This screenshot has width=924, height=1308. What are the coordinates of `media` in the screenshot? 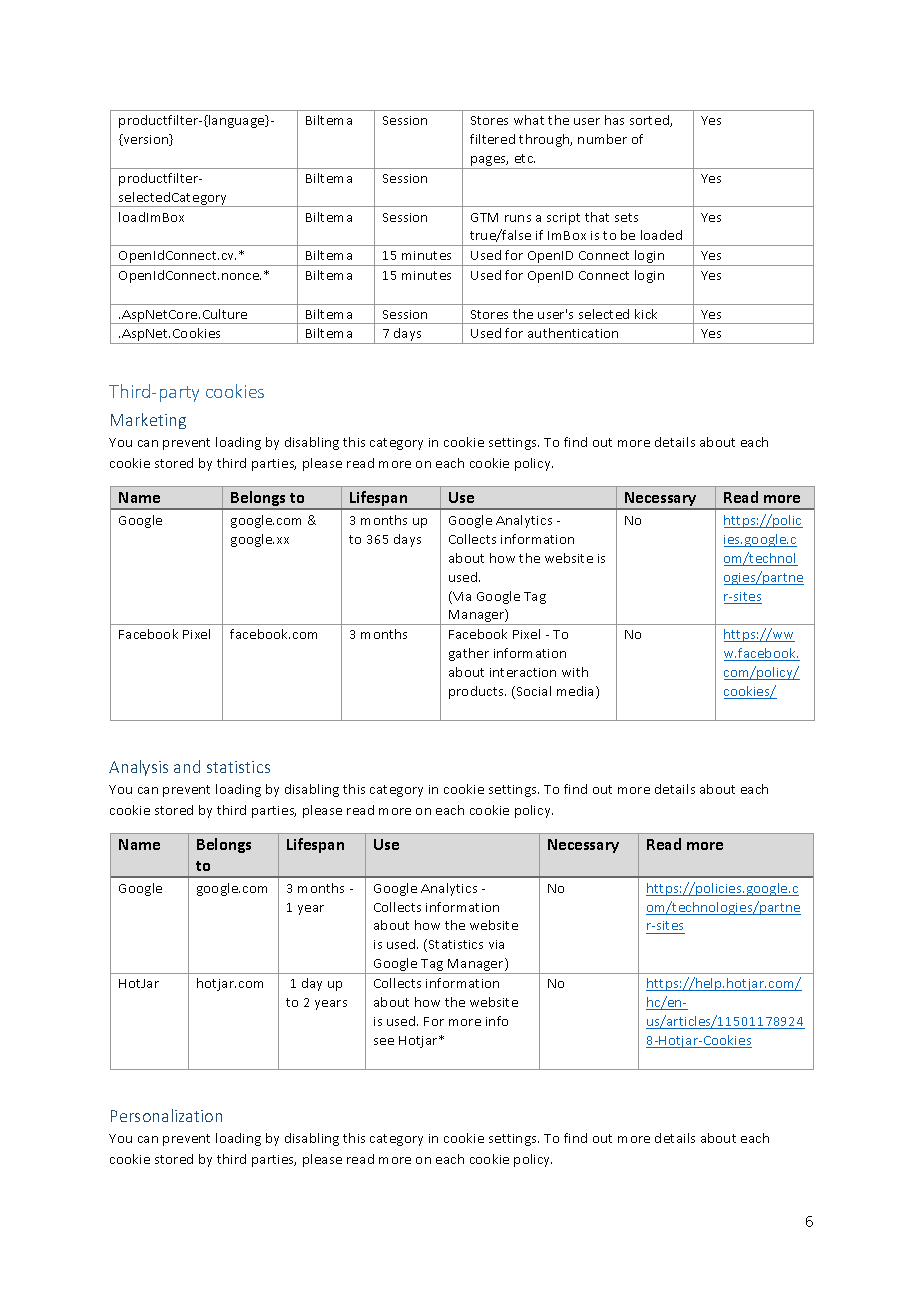 It's located at (577, 692).
